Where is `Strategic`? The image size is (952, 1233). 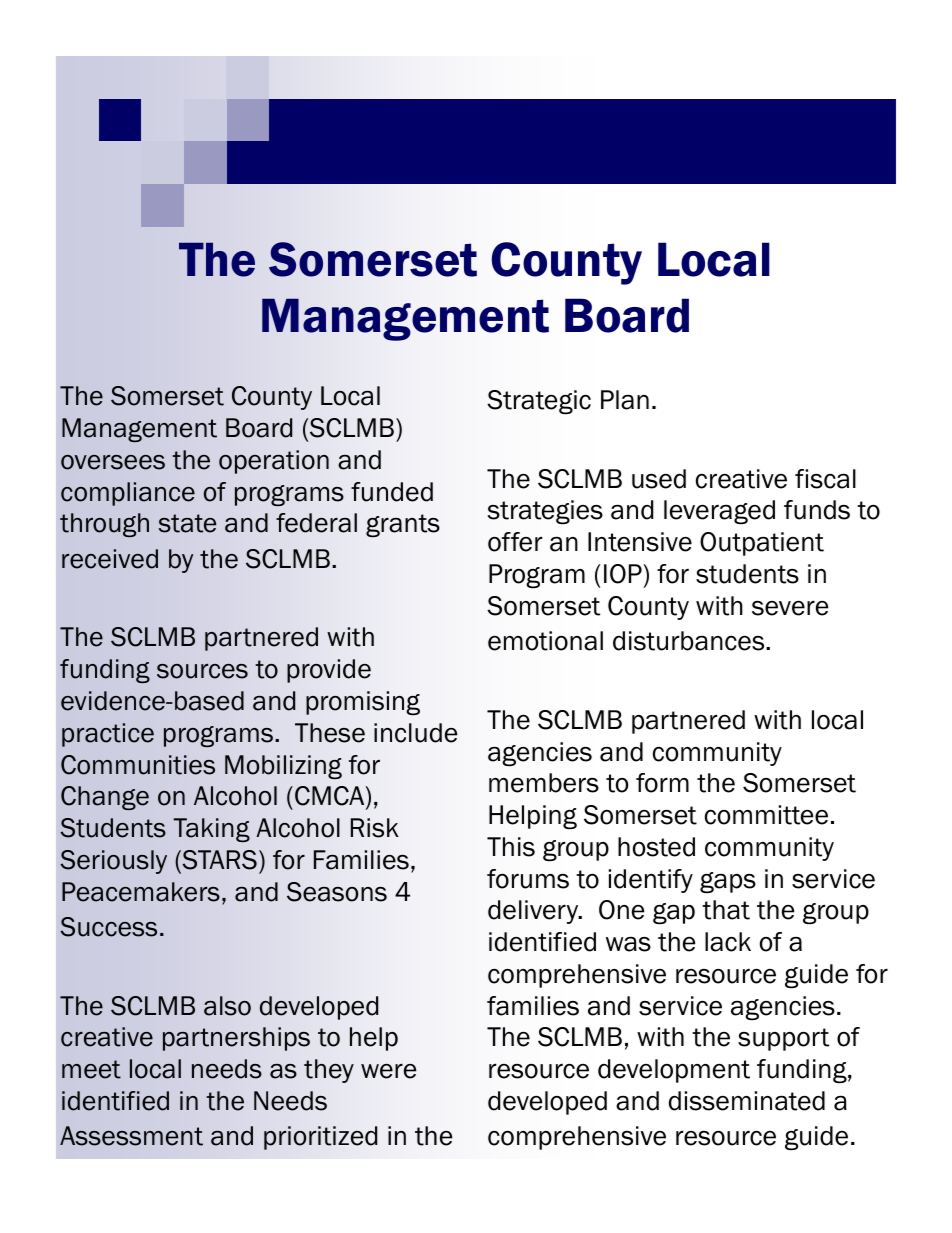 Strategic is located at coordinates (539, 402).
